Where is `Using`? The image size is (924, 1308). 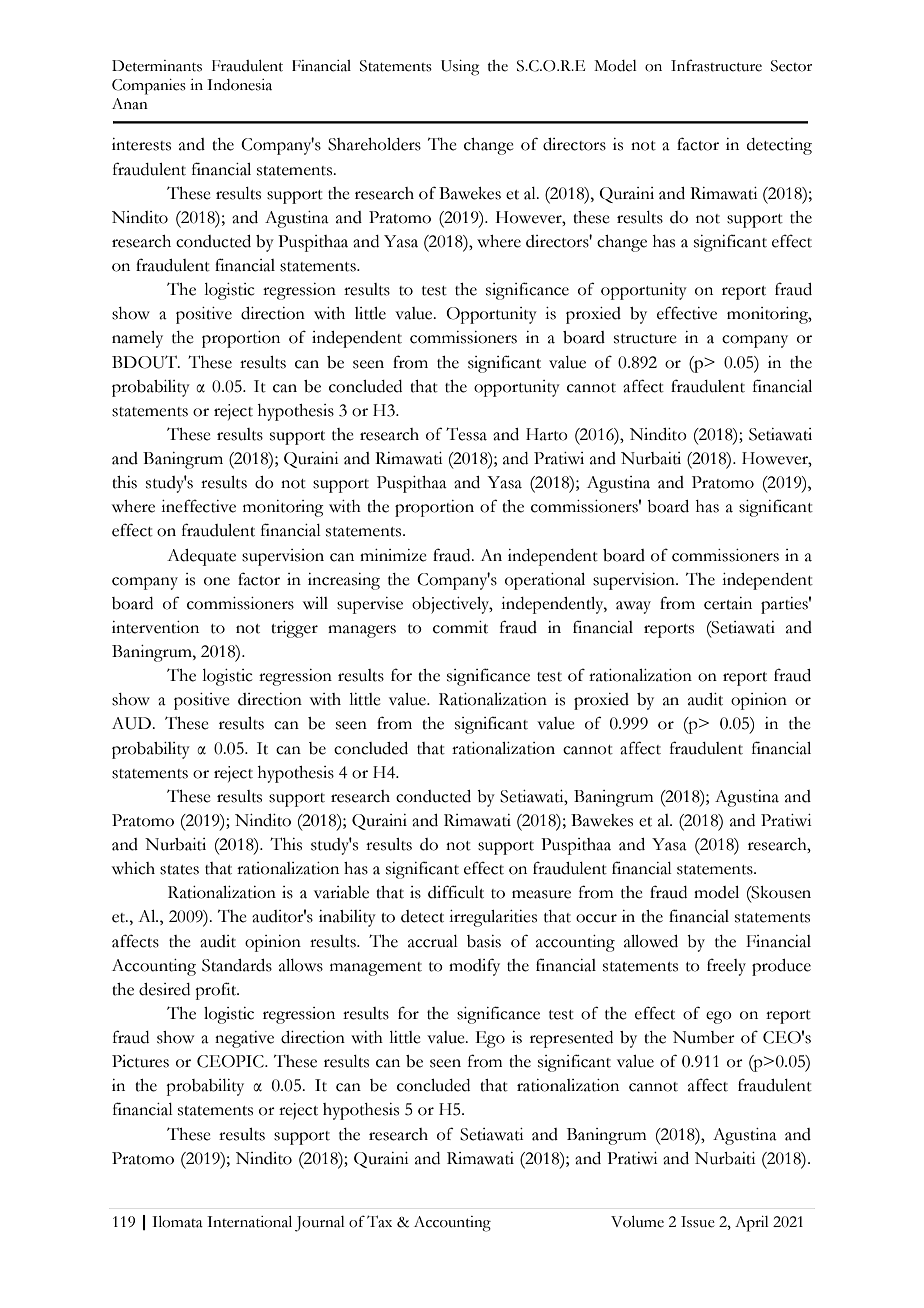 Using is located at coordinates (460, 68).
